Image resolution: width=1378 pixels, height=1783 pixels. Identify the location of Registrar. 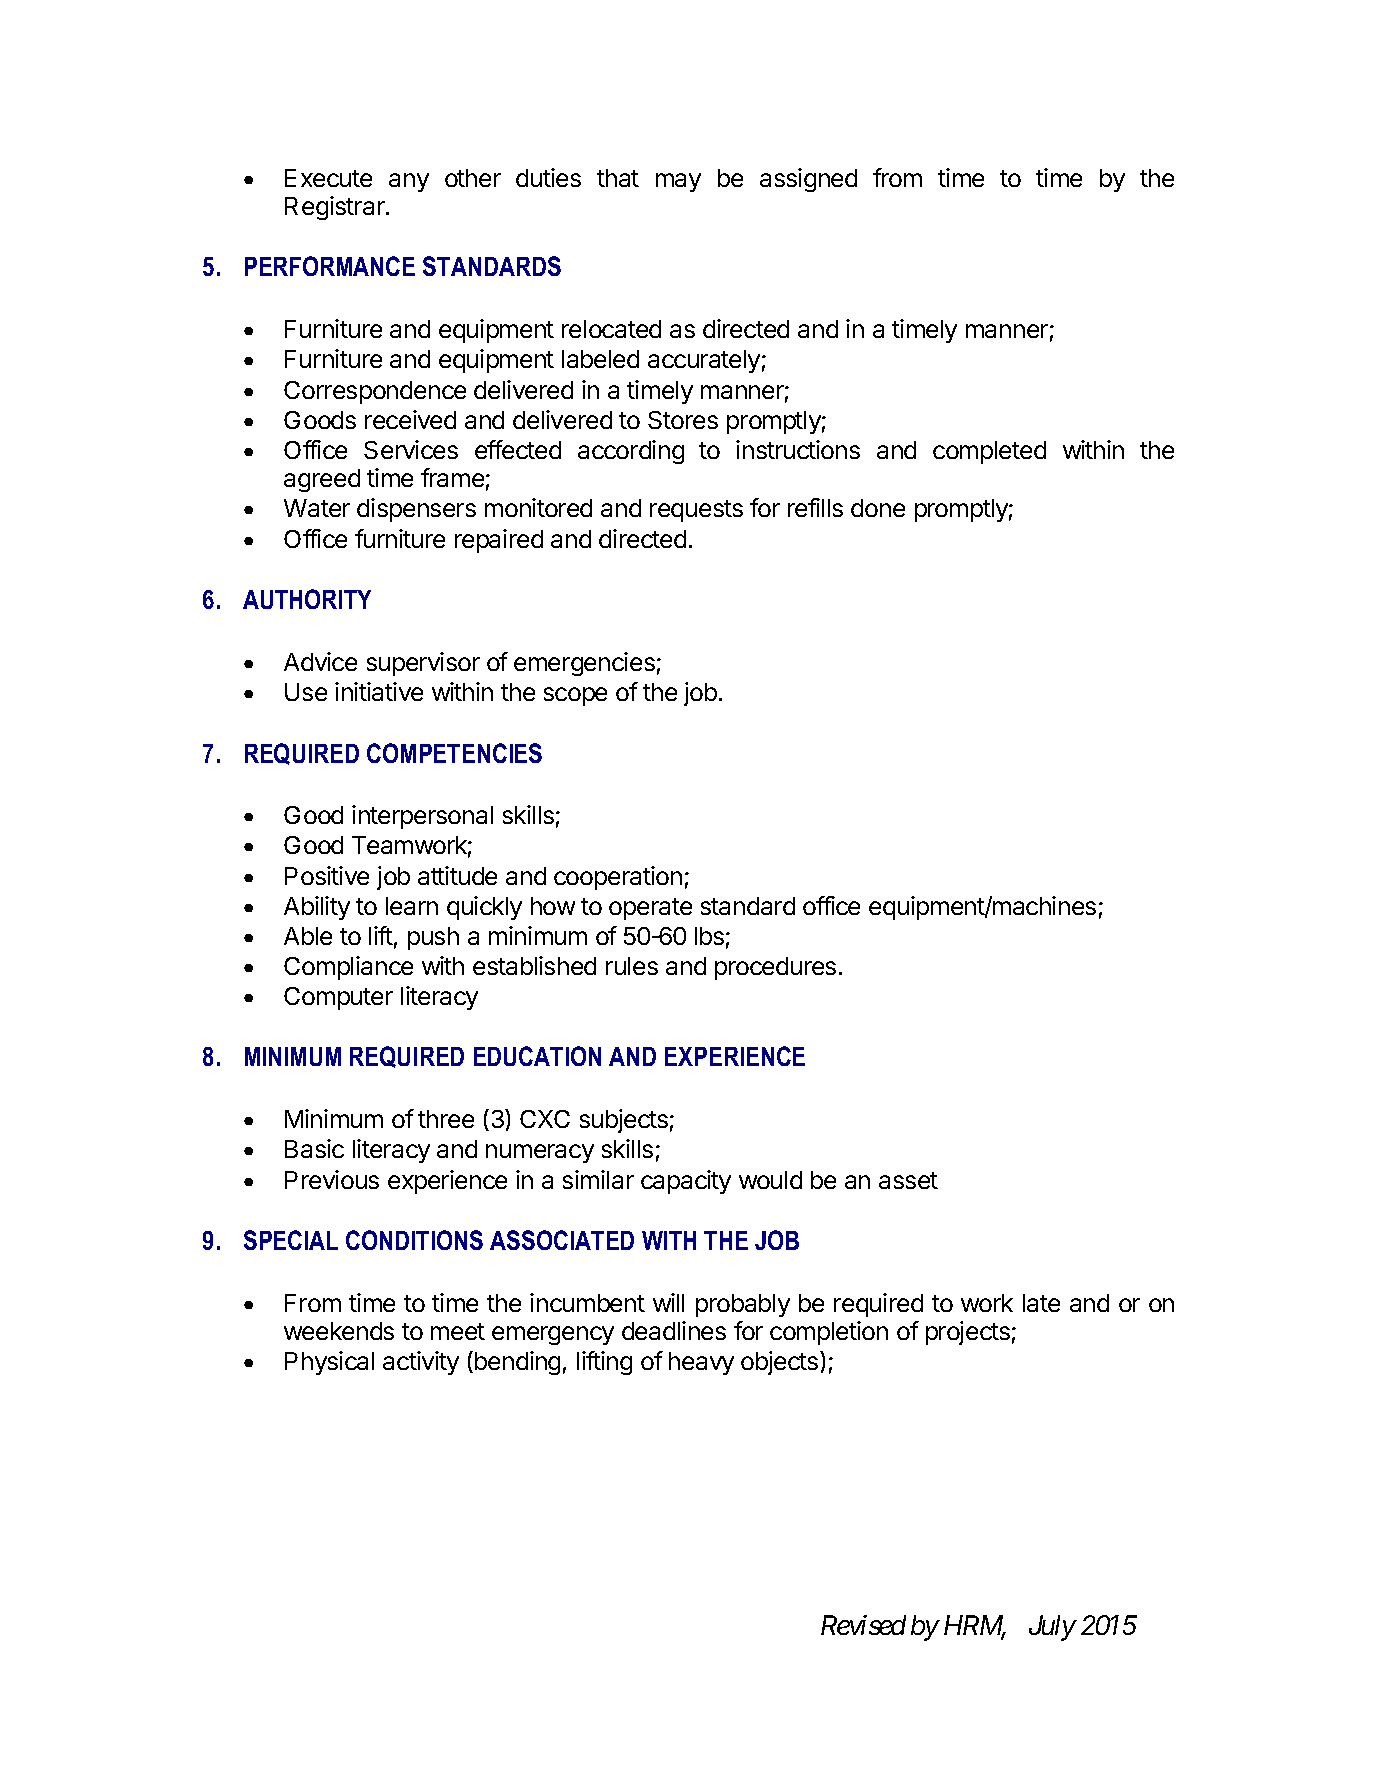
(336, 208).
